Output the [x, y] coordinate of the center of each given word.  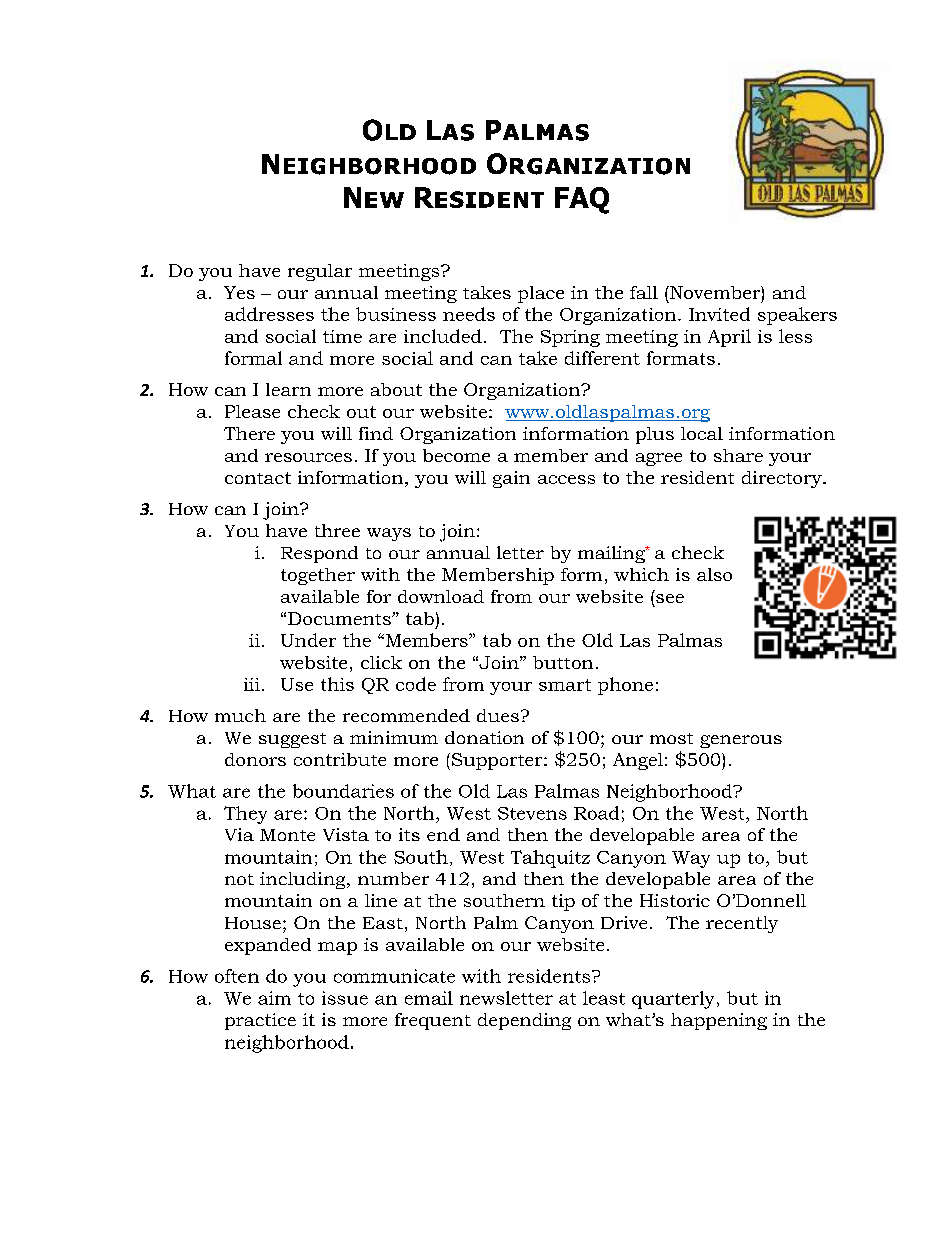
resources [308, 457]
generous [741, 741]
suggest [292, 740]
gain [511, 479]
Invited [719, 314]
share [738, 455]
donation [484, 737]
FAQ [582, 200]
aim [274, 998]
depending [524, 1021]
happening [719, 1021]
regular [320, 272]
